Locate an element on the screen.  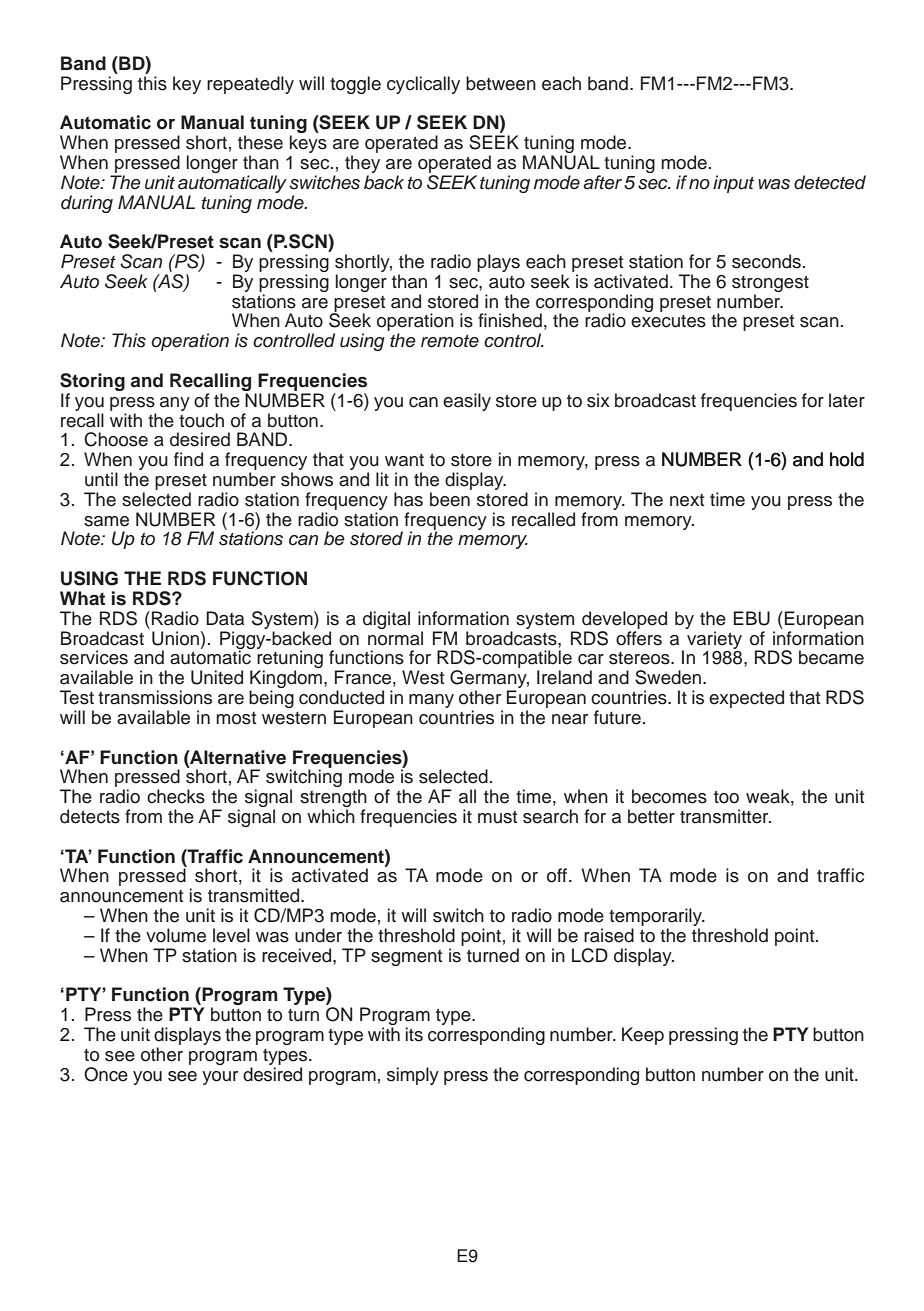
repeatedly is located at coordinates (250, 85).
